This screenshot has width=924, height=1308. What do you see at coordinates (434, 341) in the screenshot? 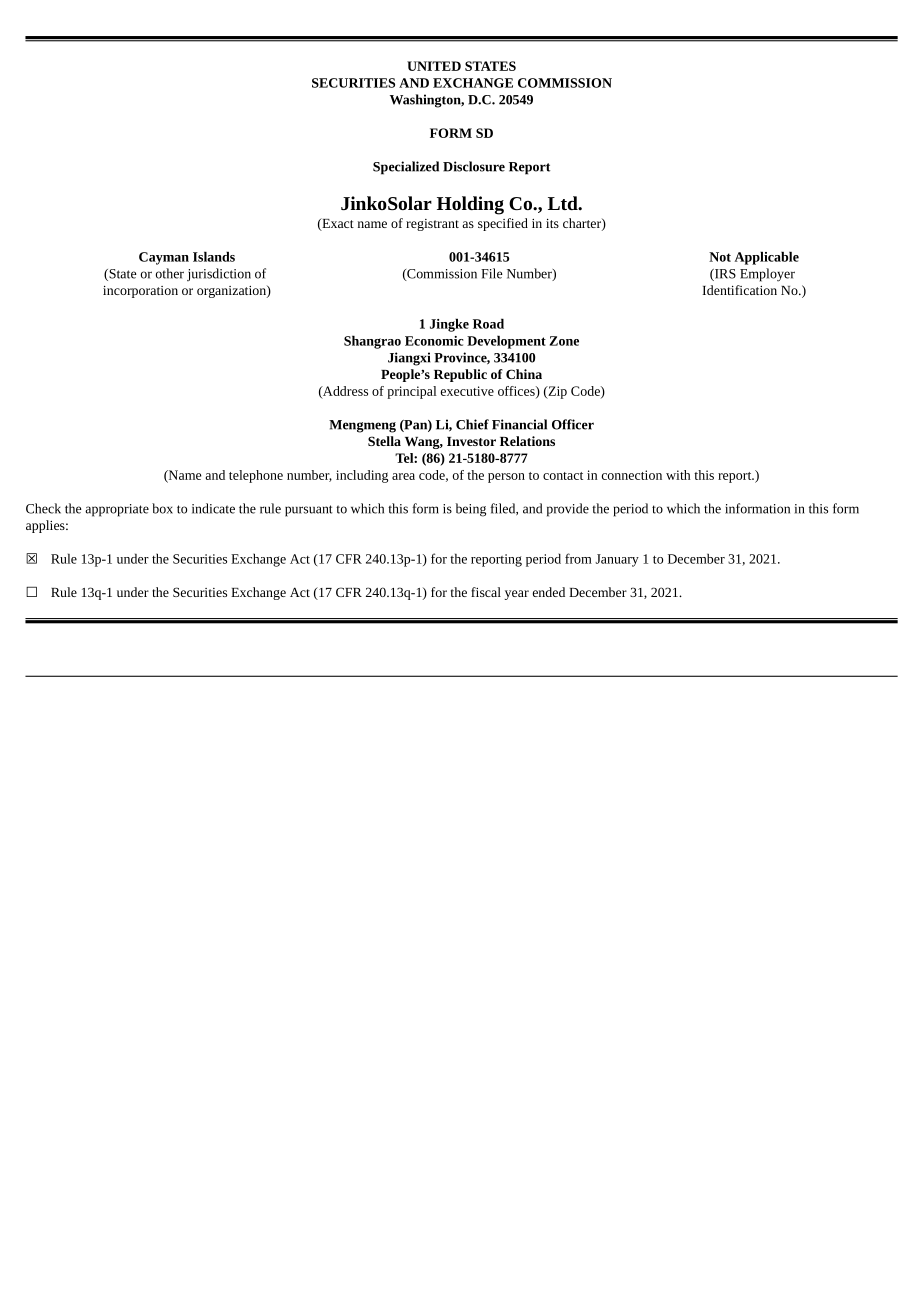
I see `Economic` at bounding box center [434, 341].
